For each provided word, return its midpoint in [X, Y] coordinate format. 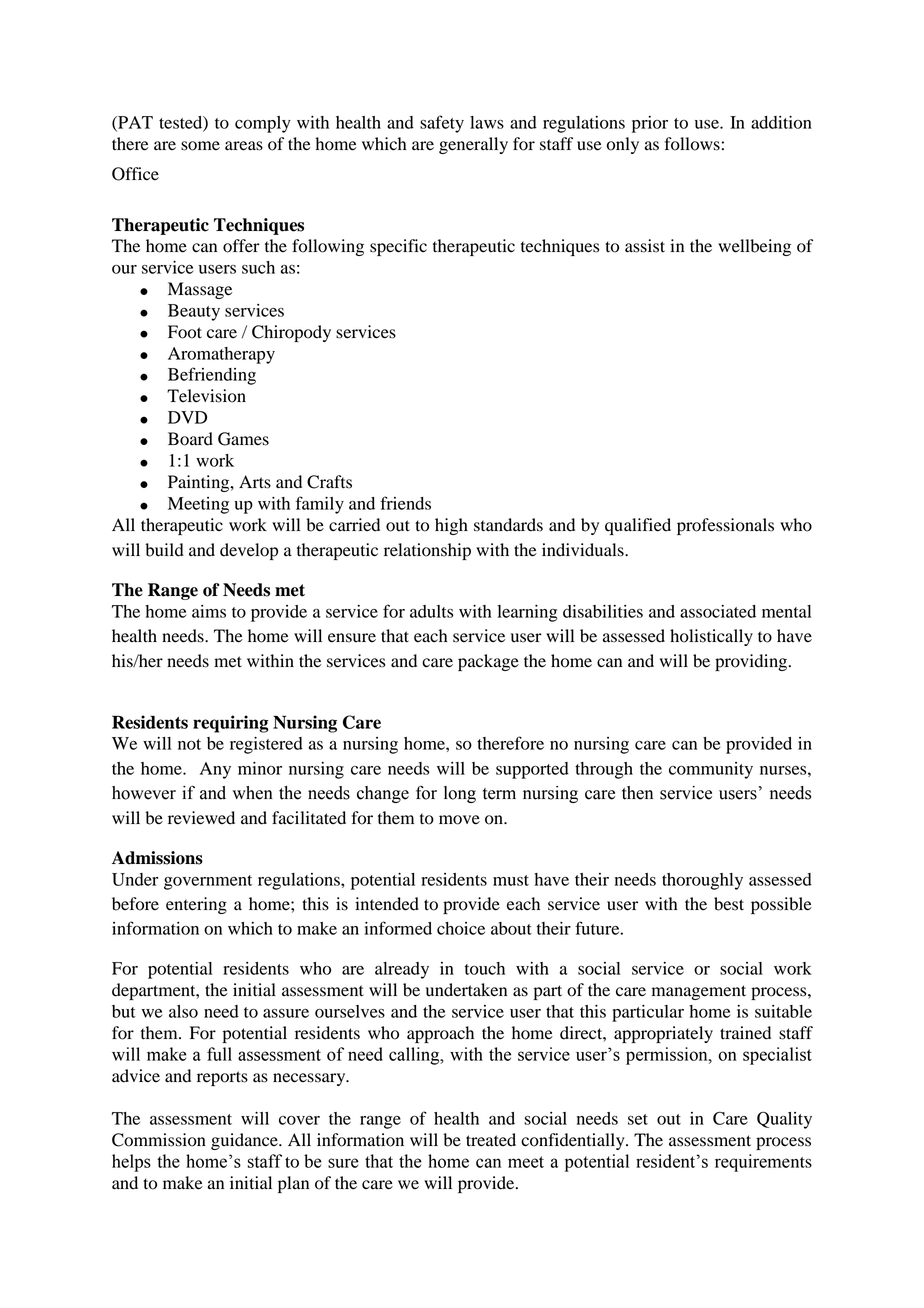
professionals [725, 526]
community [711, 770]
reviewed [201, 818]
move [459, 820]
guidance [245, 1141]
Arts [255, 482]
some [200, 146]
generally [473, 145]
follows [692, 144]
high [451, 526]
